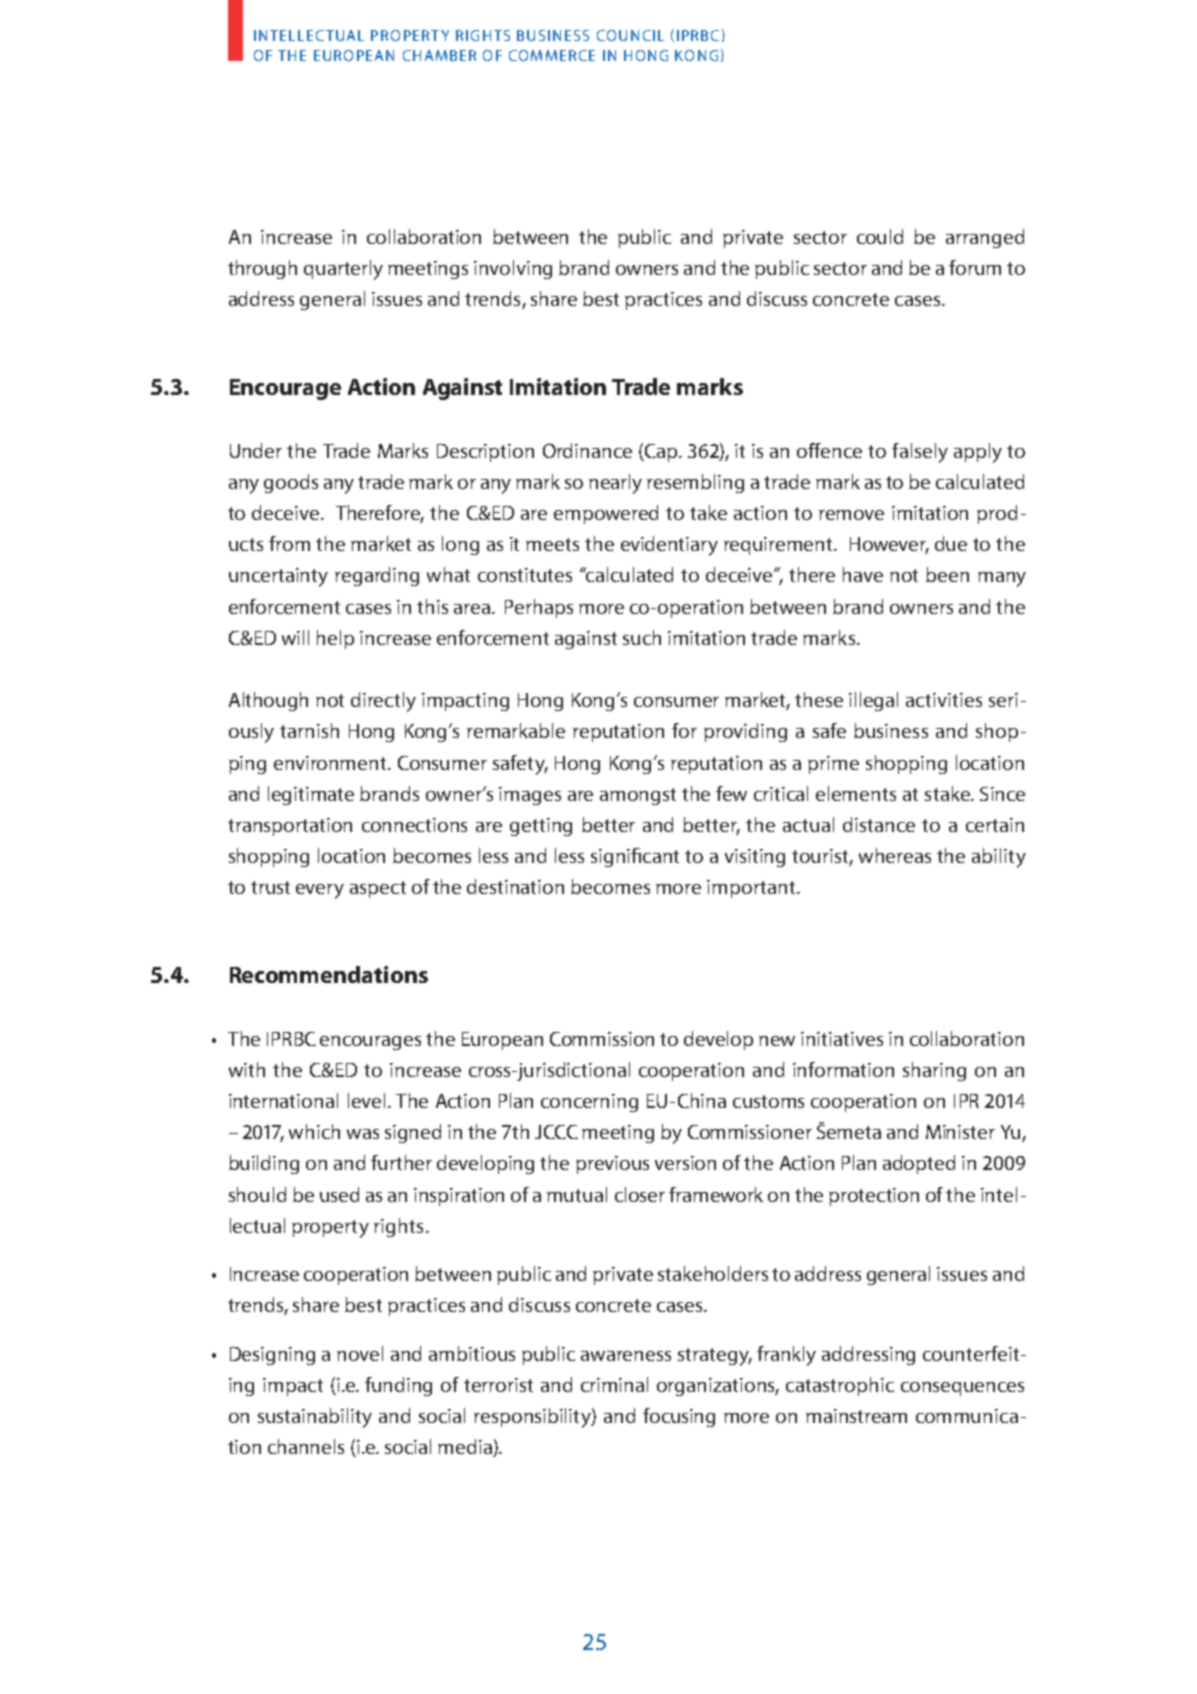 The image size is (1197, 1694). What do you see at coordinates (614, 1384) in the screenshot?
I see `criminal` at bounding box center [614, 1384].
